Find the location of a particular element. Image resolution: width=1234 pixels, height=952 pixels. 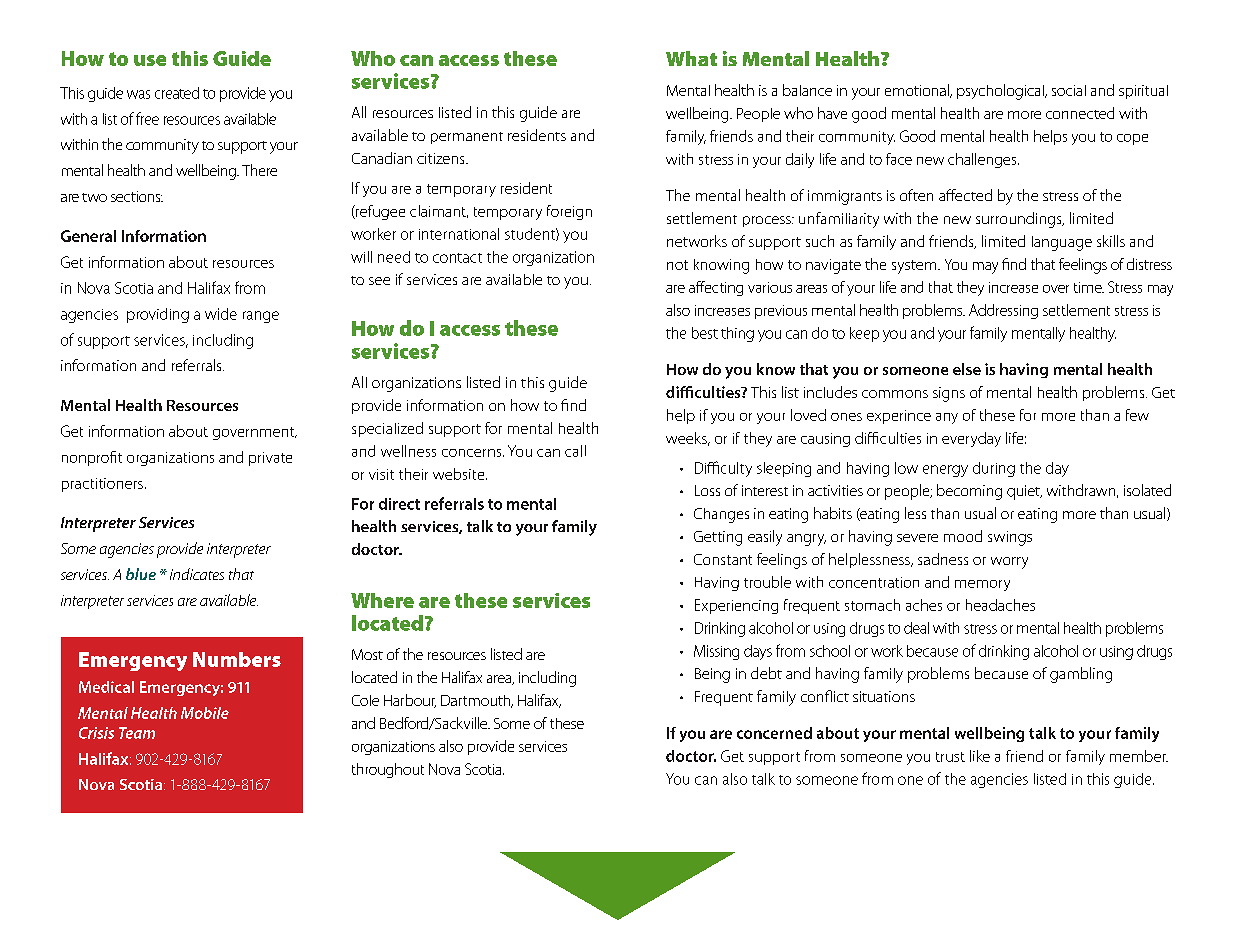

Team is located at coordinates (137, 733).
